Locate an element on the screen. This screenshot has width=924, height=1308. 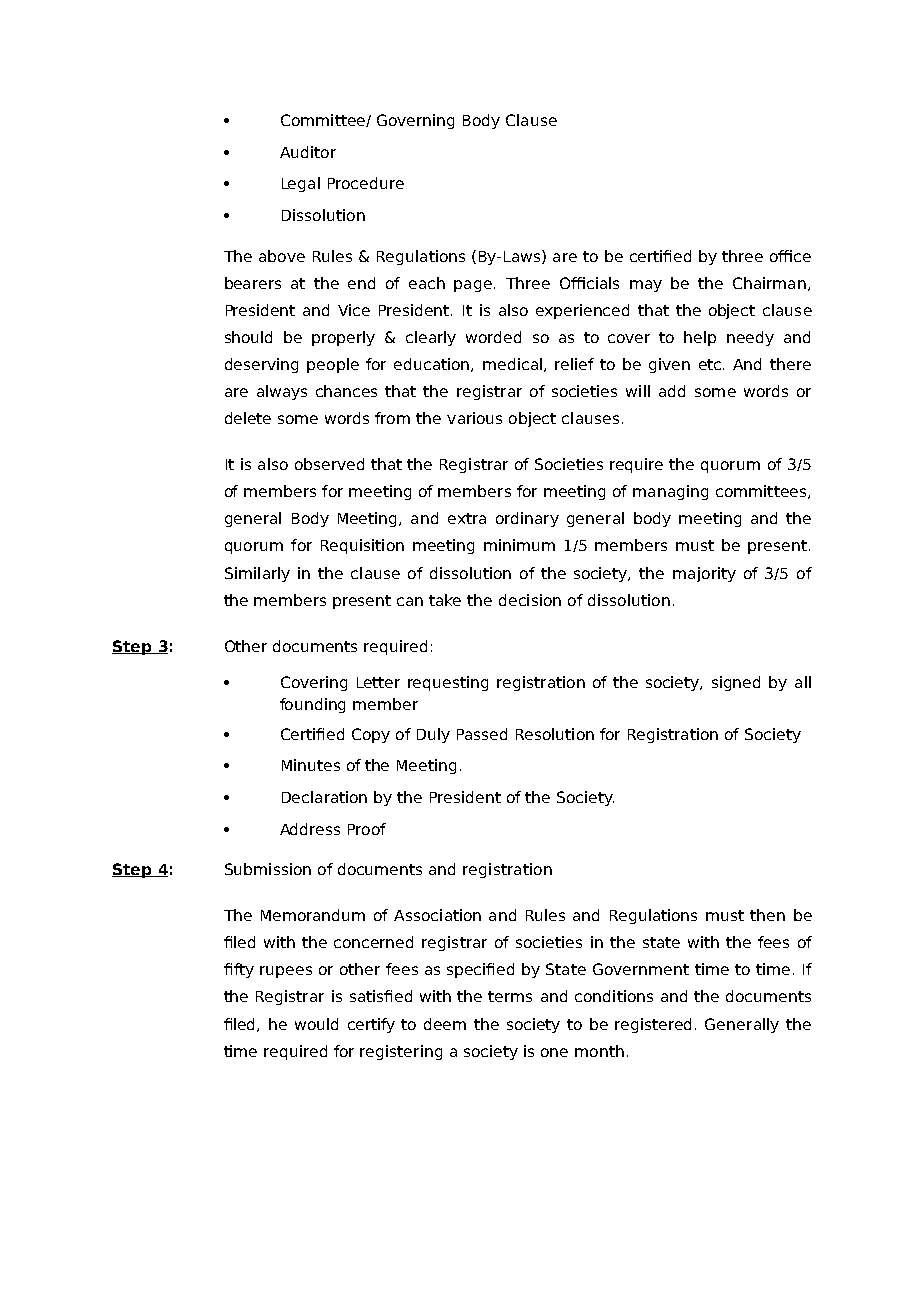
registered is located at coordinates (653, 1025).
